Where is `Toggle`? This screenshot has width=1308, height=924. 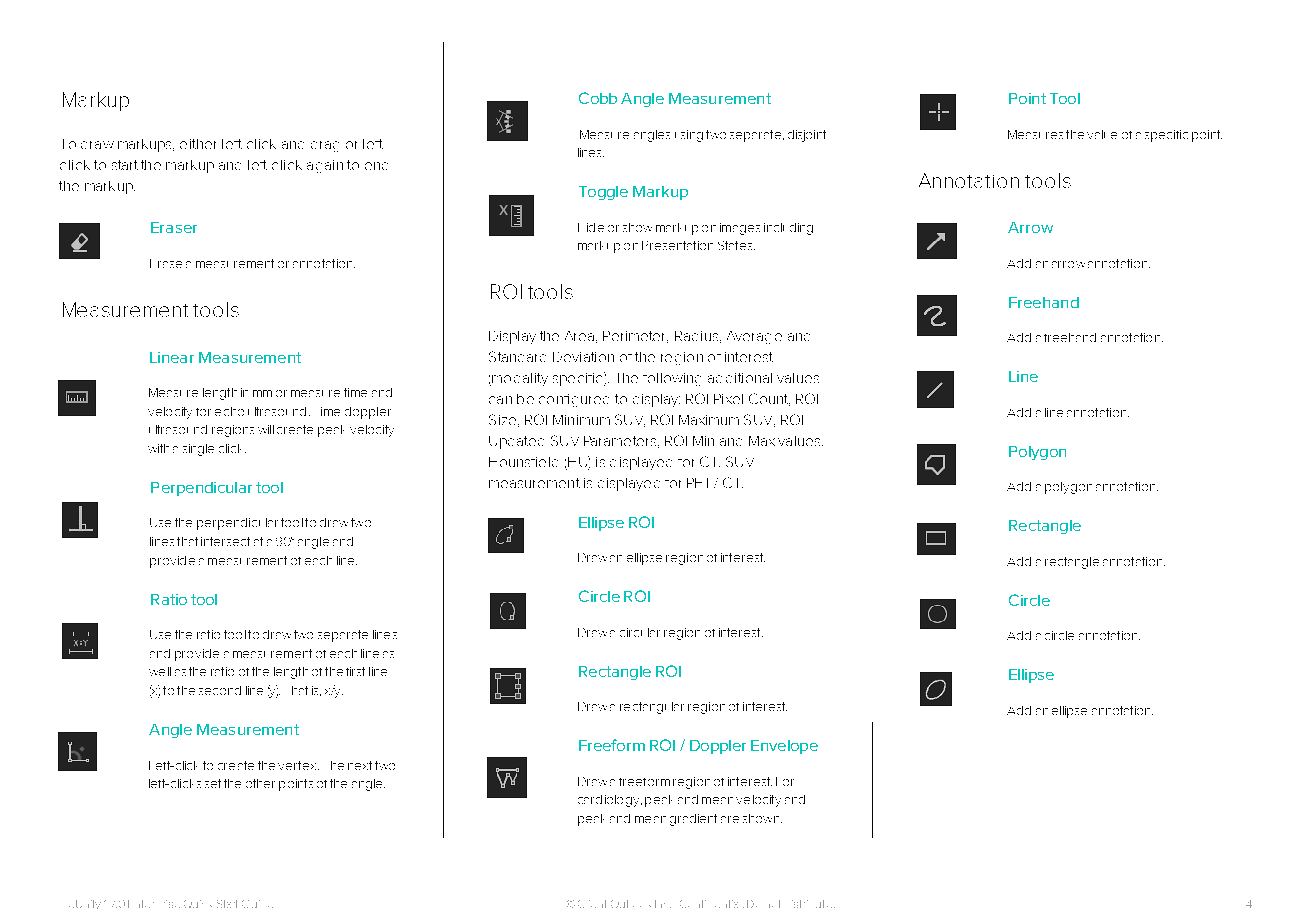
Toggle is located at coordinates (603, 193).
